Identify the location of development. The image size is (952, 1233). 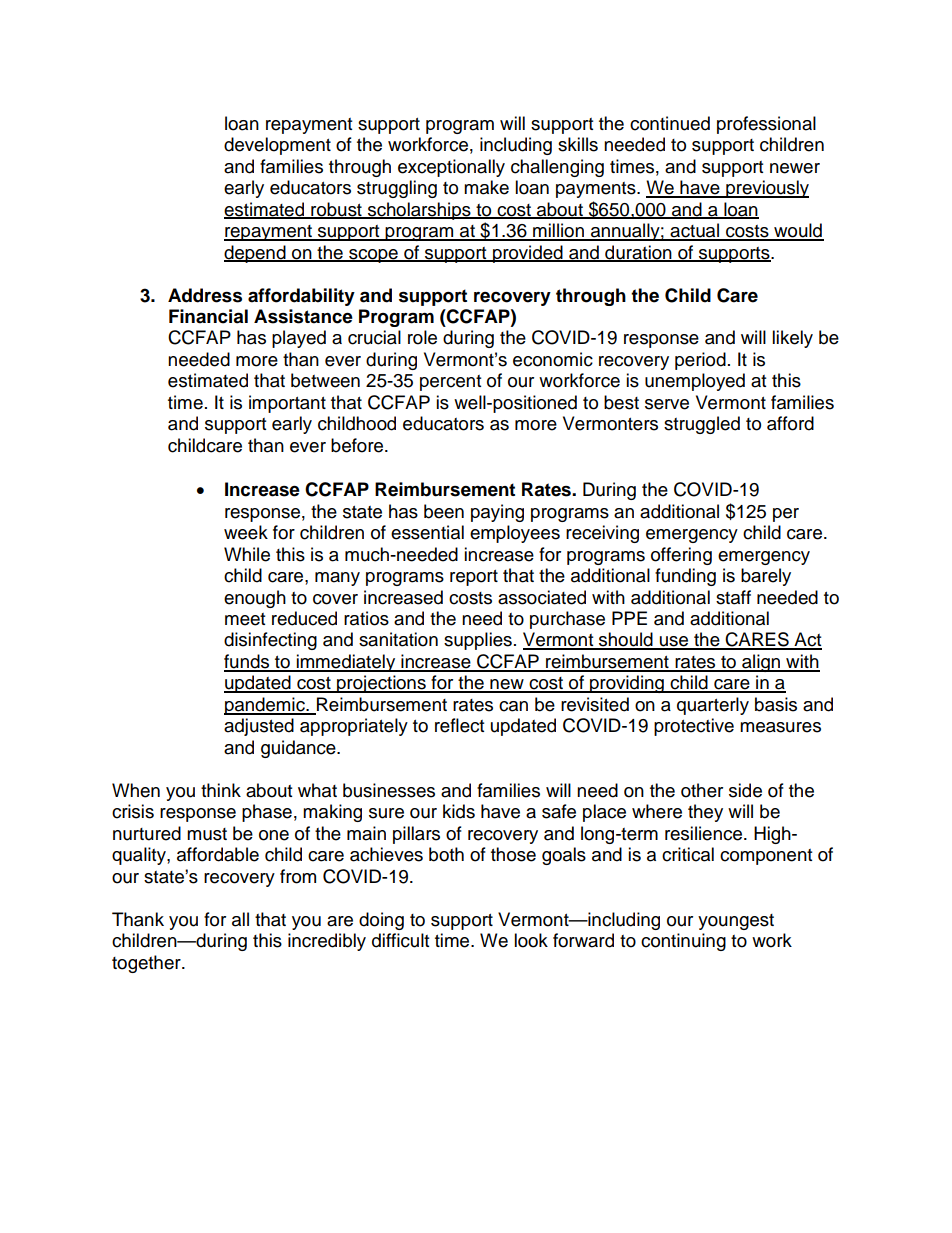
(277, 146).
